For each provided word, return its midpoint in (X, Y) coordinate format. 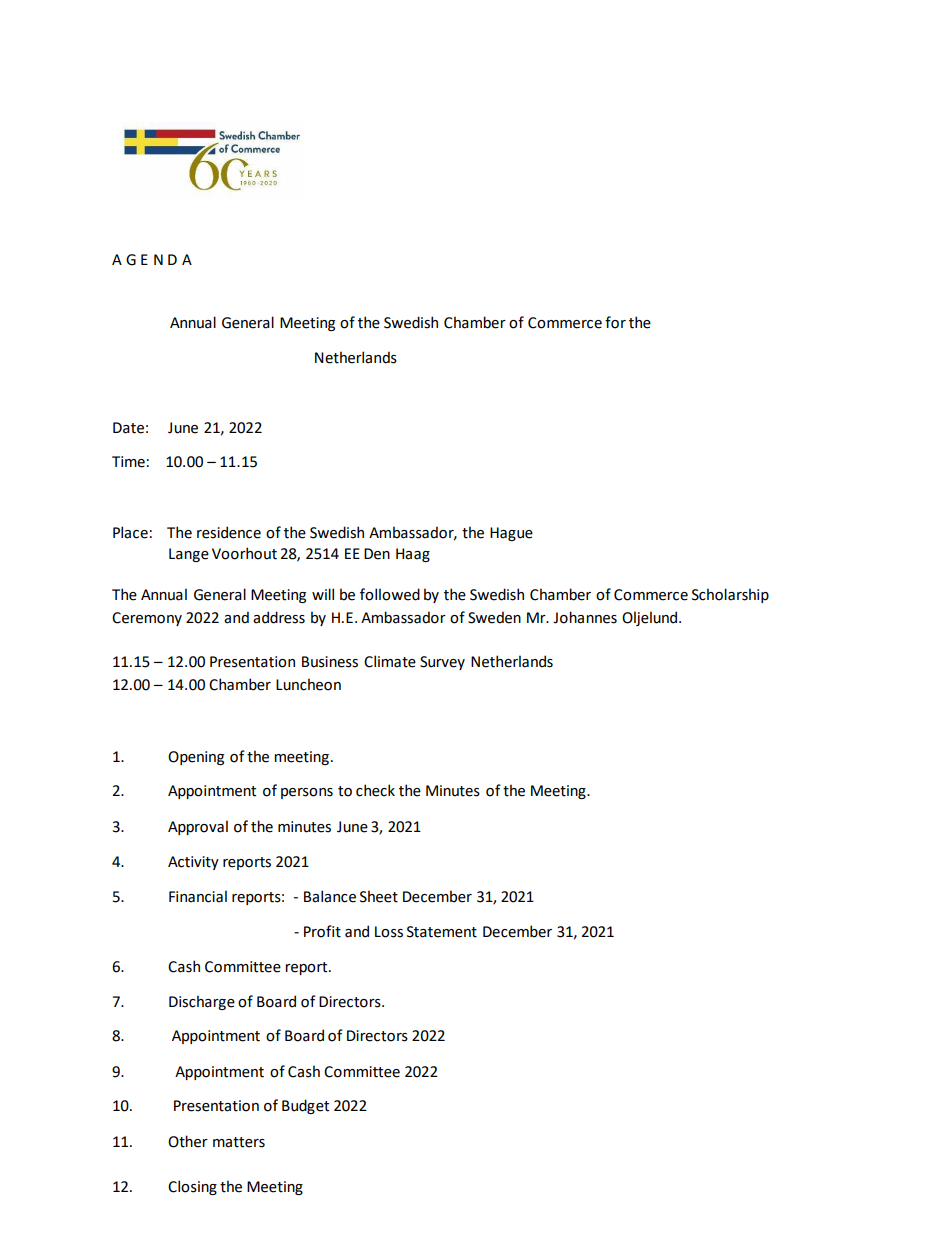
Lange (189, 555)
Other (188, 1141)
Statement (442, 932)
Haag (413, 555)
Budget (305, 1106)
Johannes (585, 617)
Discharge (202, 1002)
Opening (196, 758)
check (375, 790)
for (615, 322)
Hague (511, 534)
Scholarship (730, 595)
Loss (389, 932)
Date (128, 428)
